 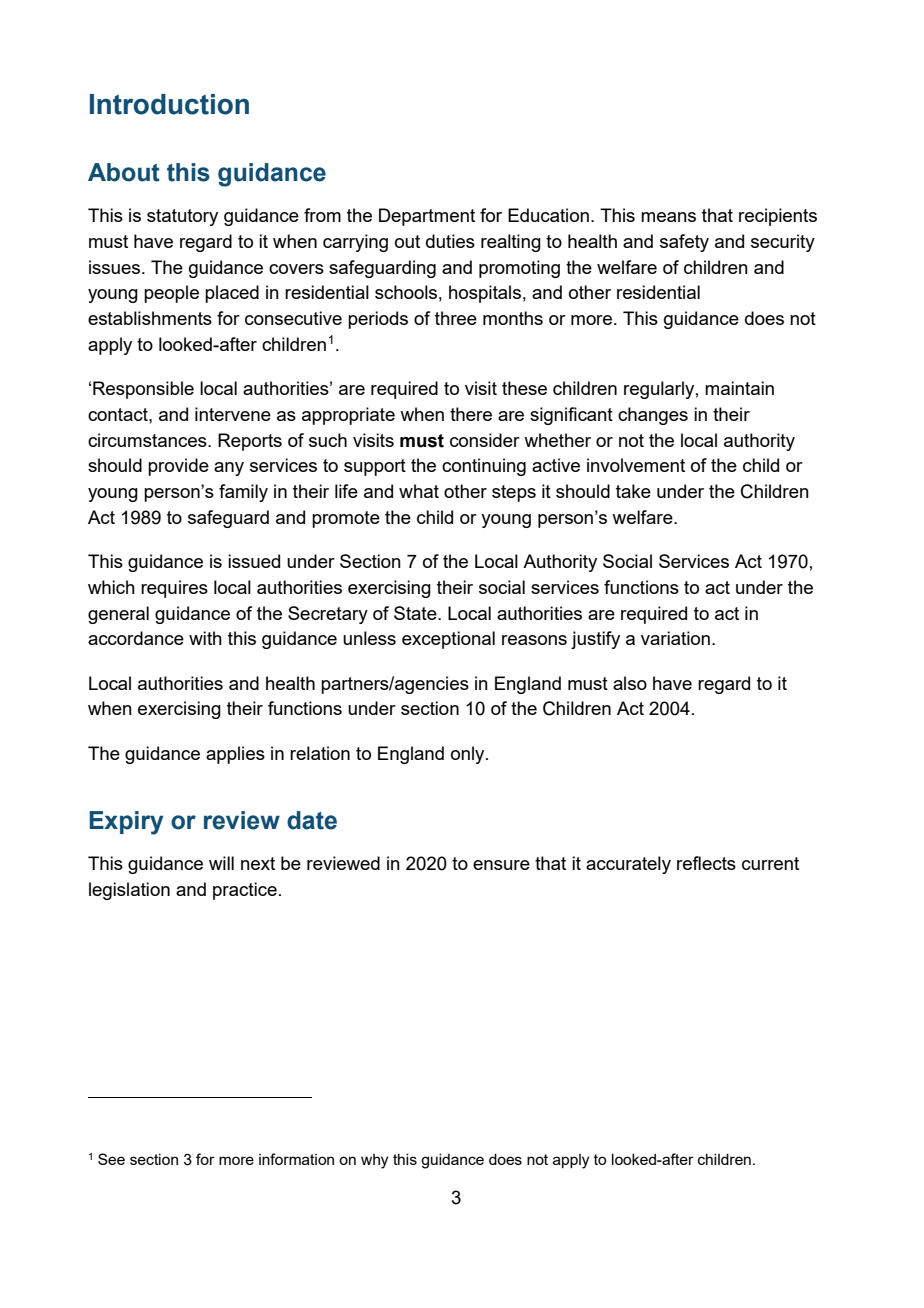 I want to click on Introduction, so click(x=169, y=104).
